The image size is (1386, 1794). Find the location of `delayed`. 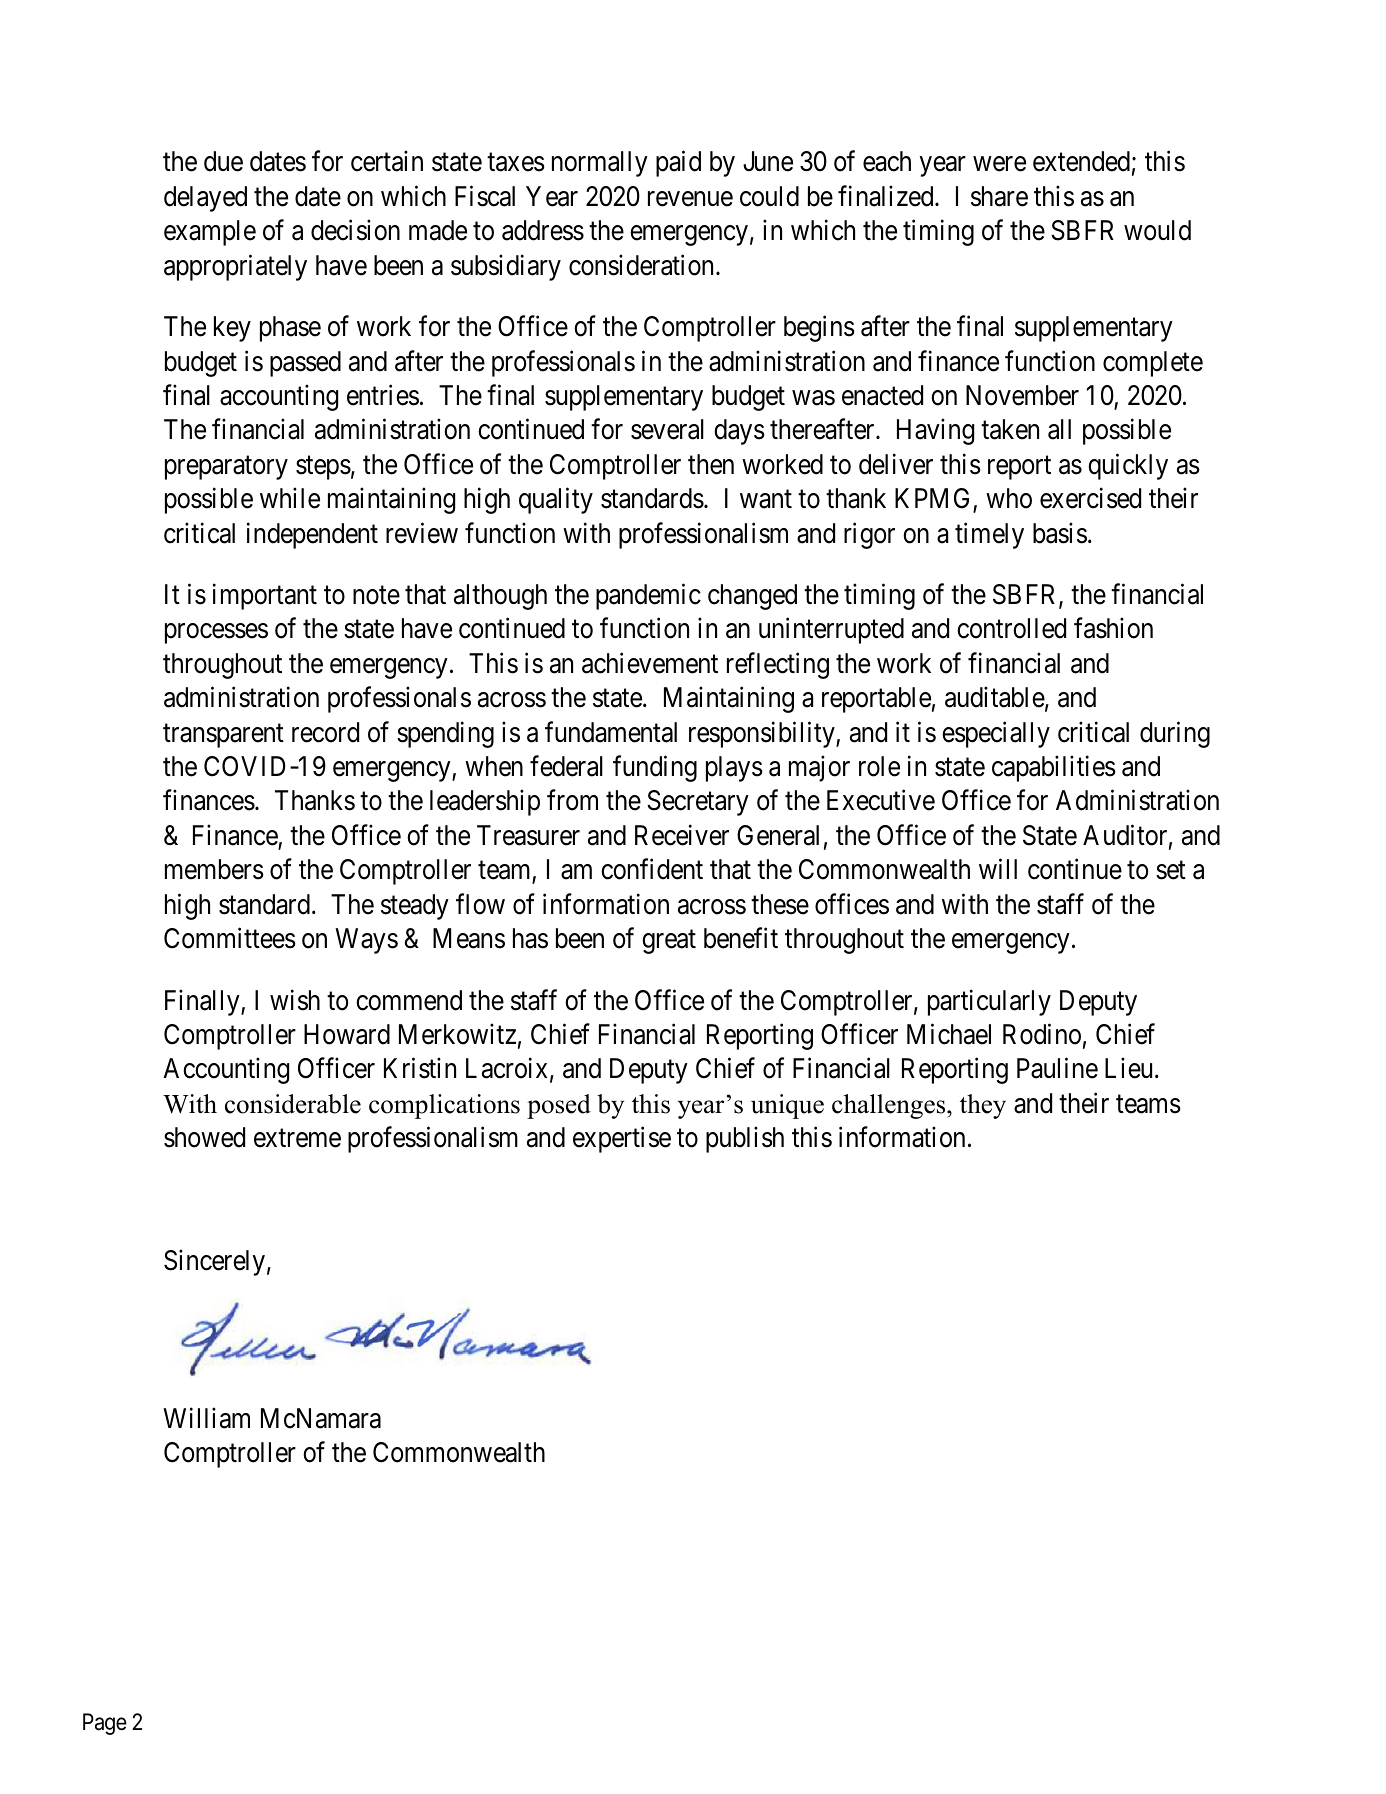

delayed is located at coordinates (205, 199).
